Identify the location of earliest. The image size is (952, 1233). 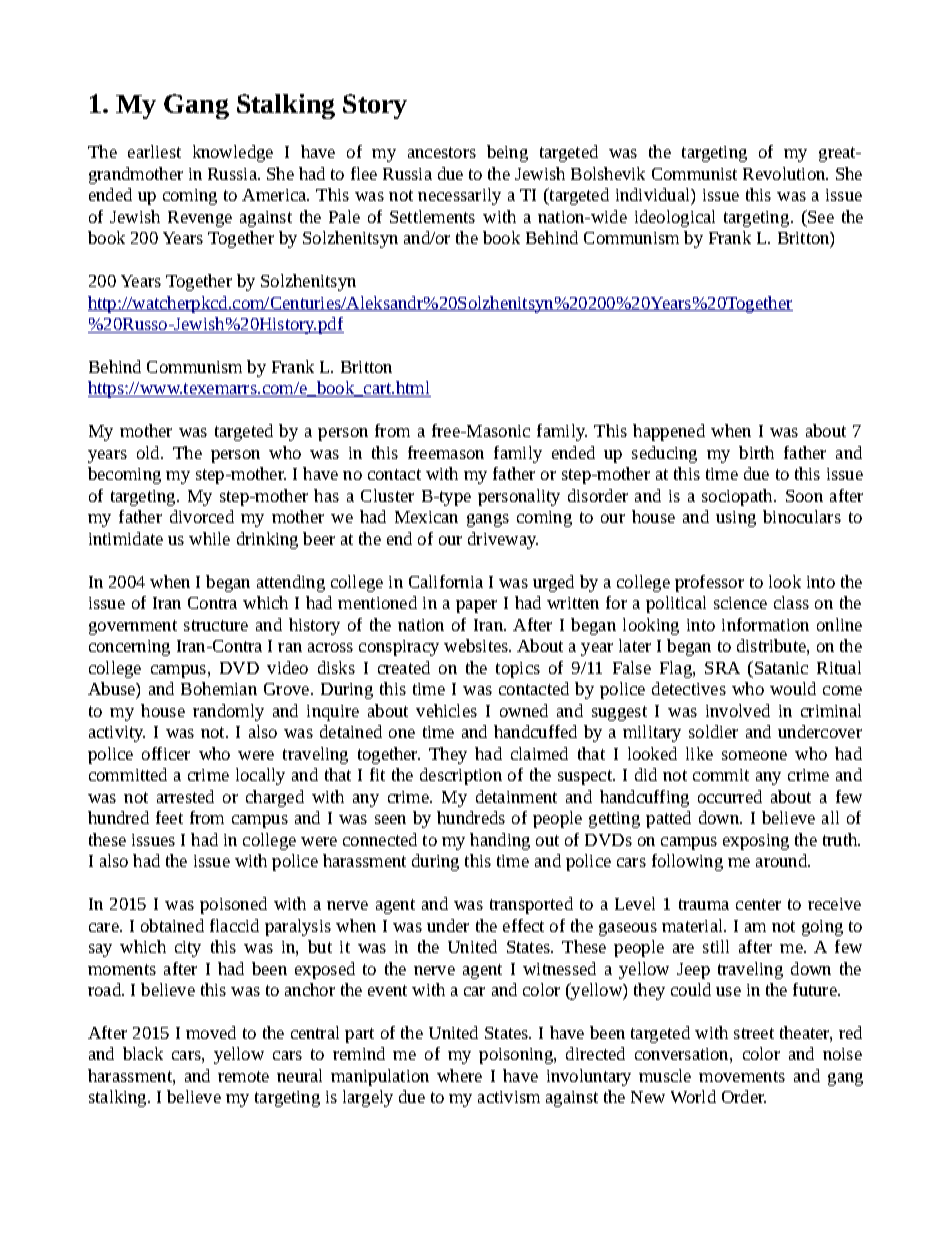
(154, 151).
